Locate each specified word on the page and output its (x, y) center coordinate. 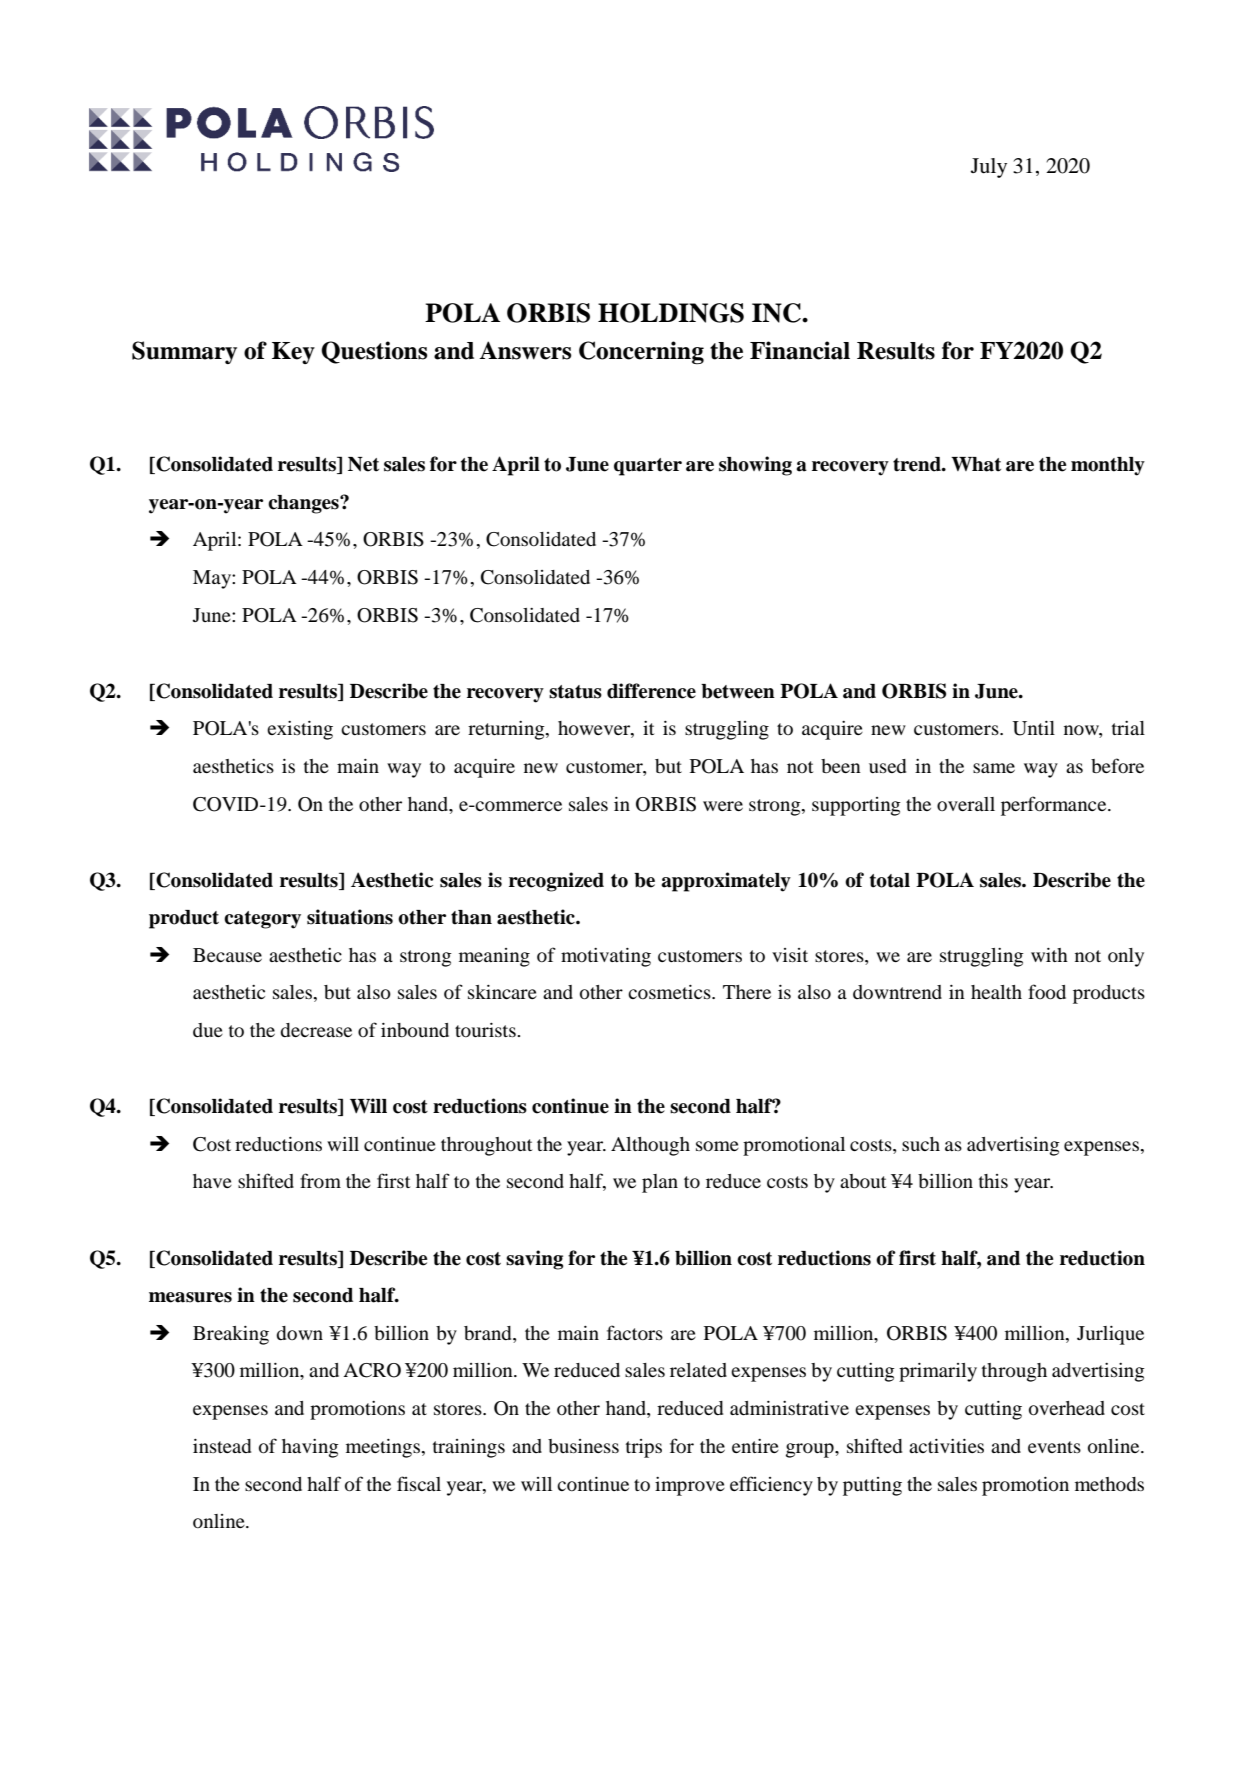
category (262, 920)
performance (1055, 806)
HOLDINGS (671, 313)
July (989, 168)
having (310, 1448)
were (723, 806)
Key (293, 353)
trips (644, 1448)
